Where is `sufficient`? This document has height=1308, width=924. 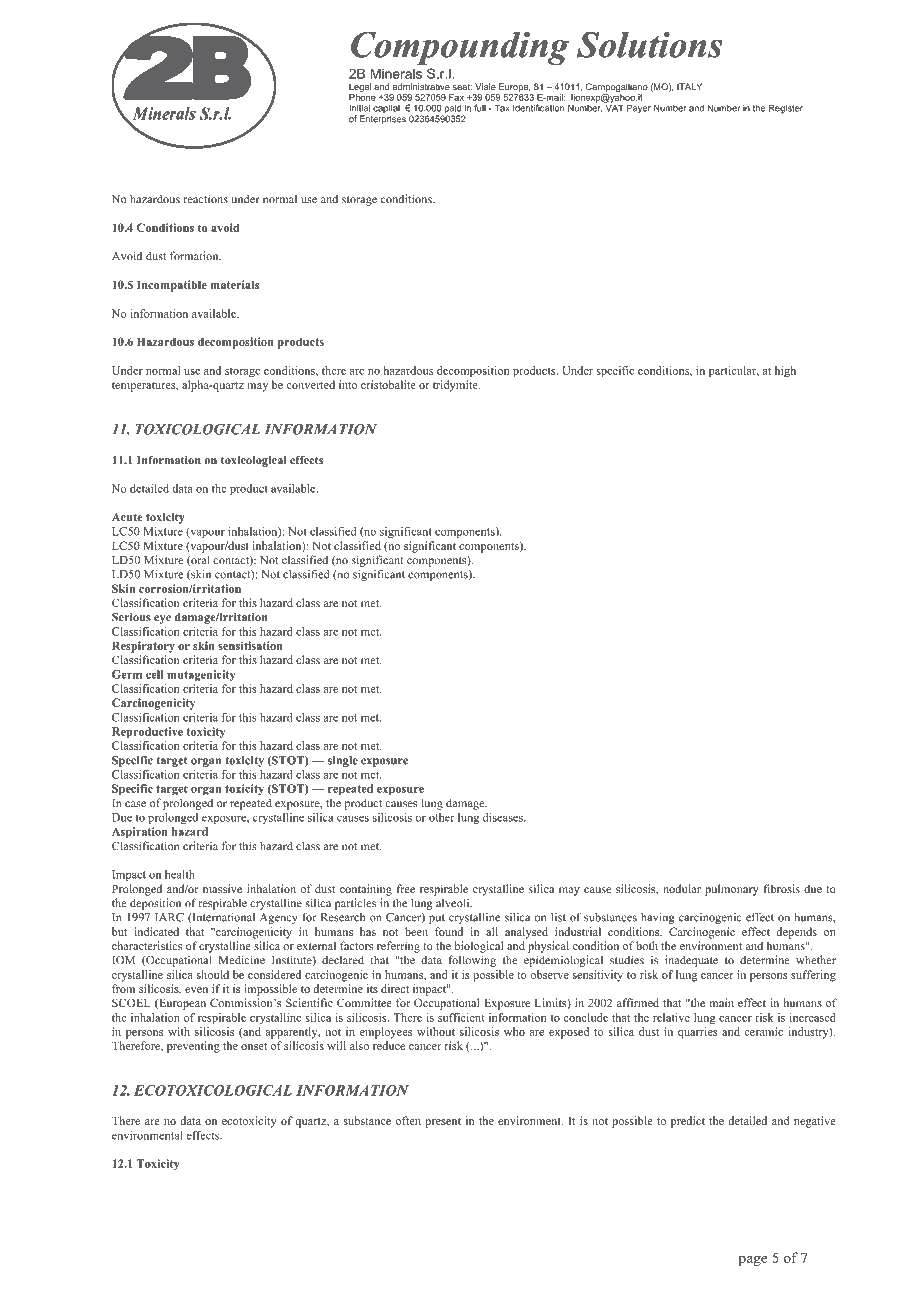
sufficient is located at coordinates (461, 1017).
